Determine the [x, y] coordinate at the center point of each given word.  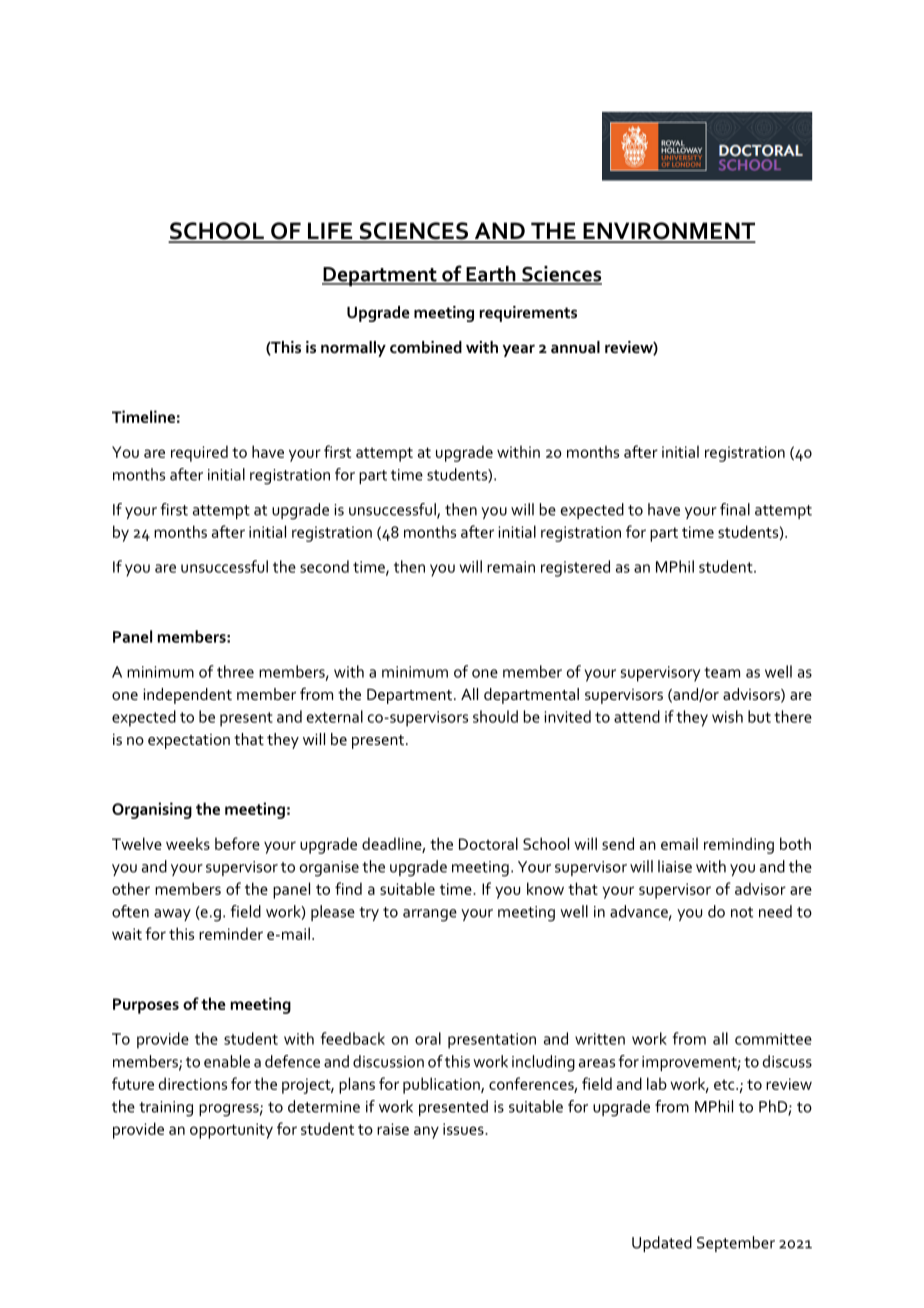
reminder [231, 933]
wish [727, 716]
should [495, 716]
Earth [491, 275]
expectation [189, 741]
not [742, 912]
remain [511, 567]
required [199, 453]
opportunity [231, 1131]
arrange [430, 915]
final [735, 509]
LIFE [330, 232]
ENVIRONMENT [668, 232]
